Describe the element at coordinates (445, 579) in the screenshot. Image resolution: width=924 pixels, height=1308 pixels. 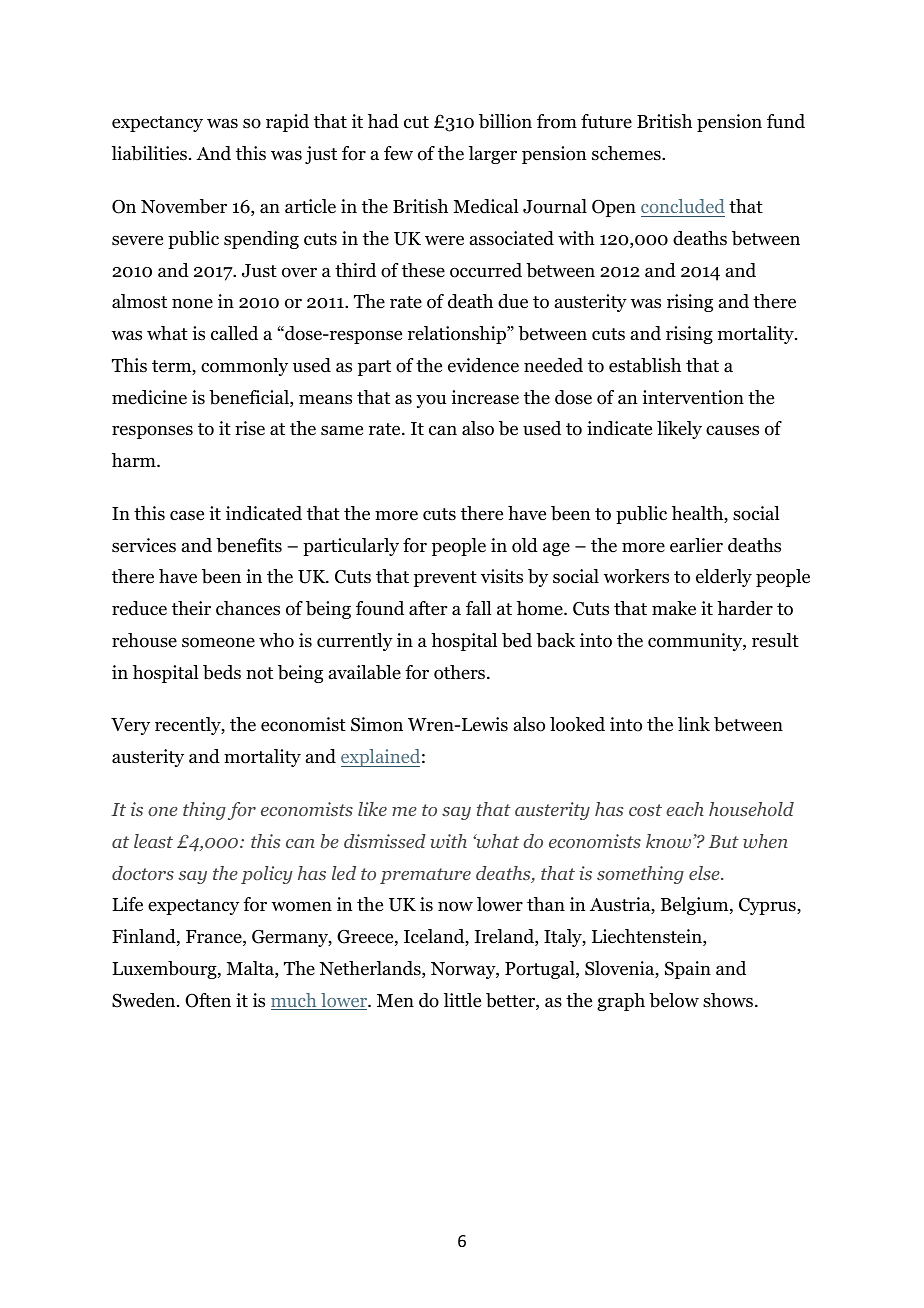
I see `prevent` at that location.
